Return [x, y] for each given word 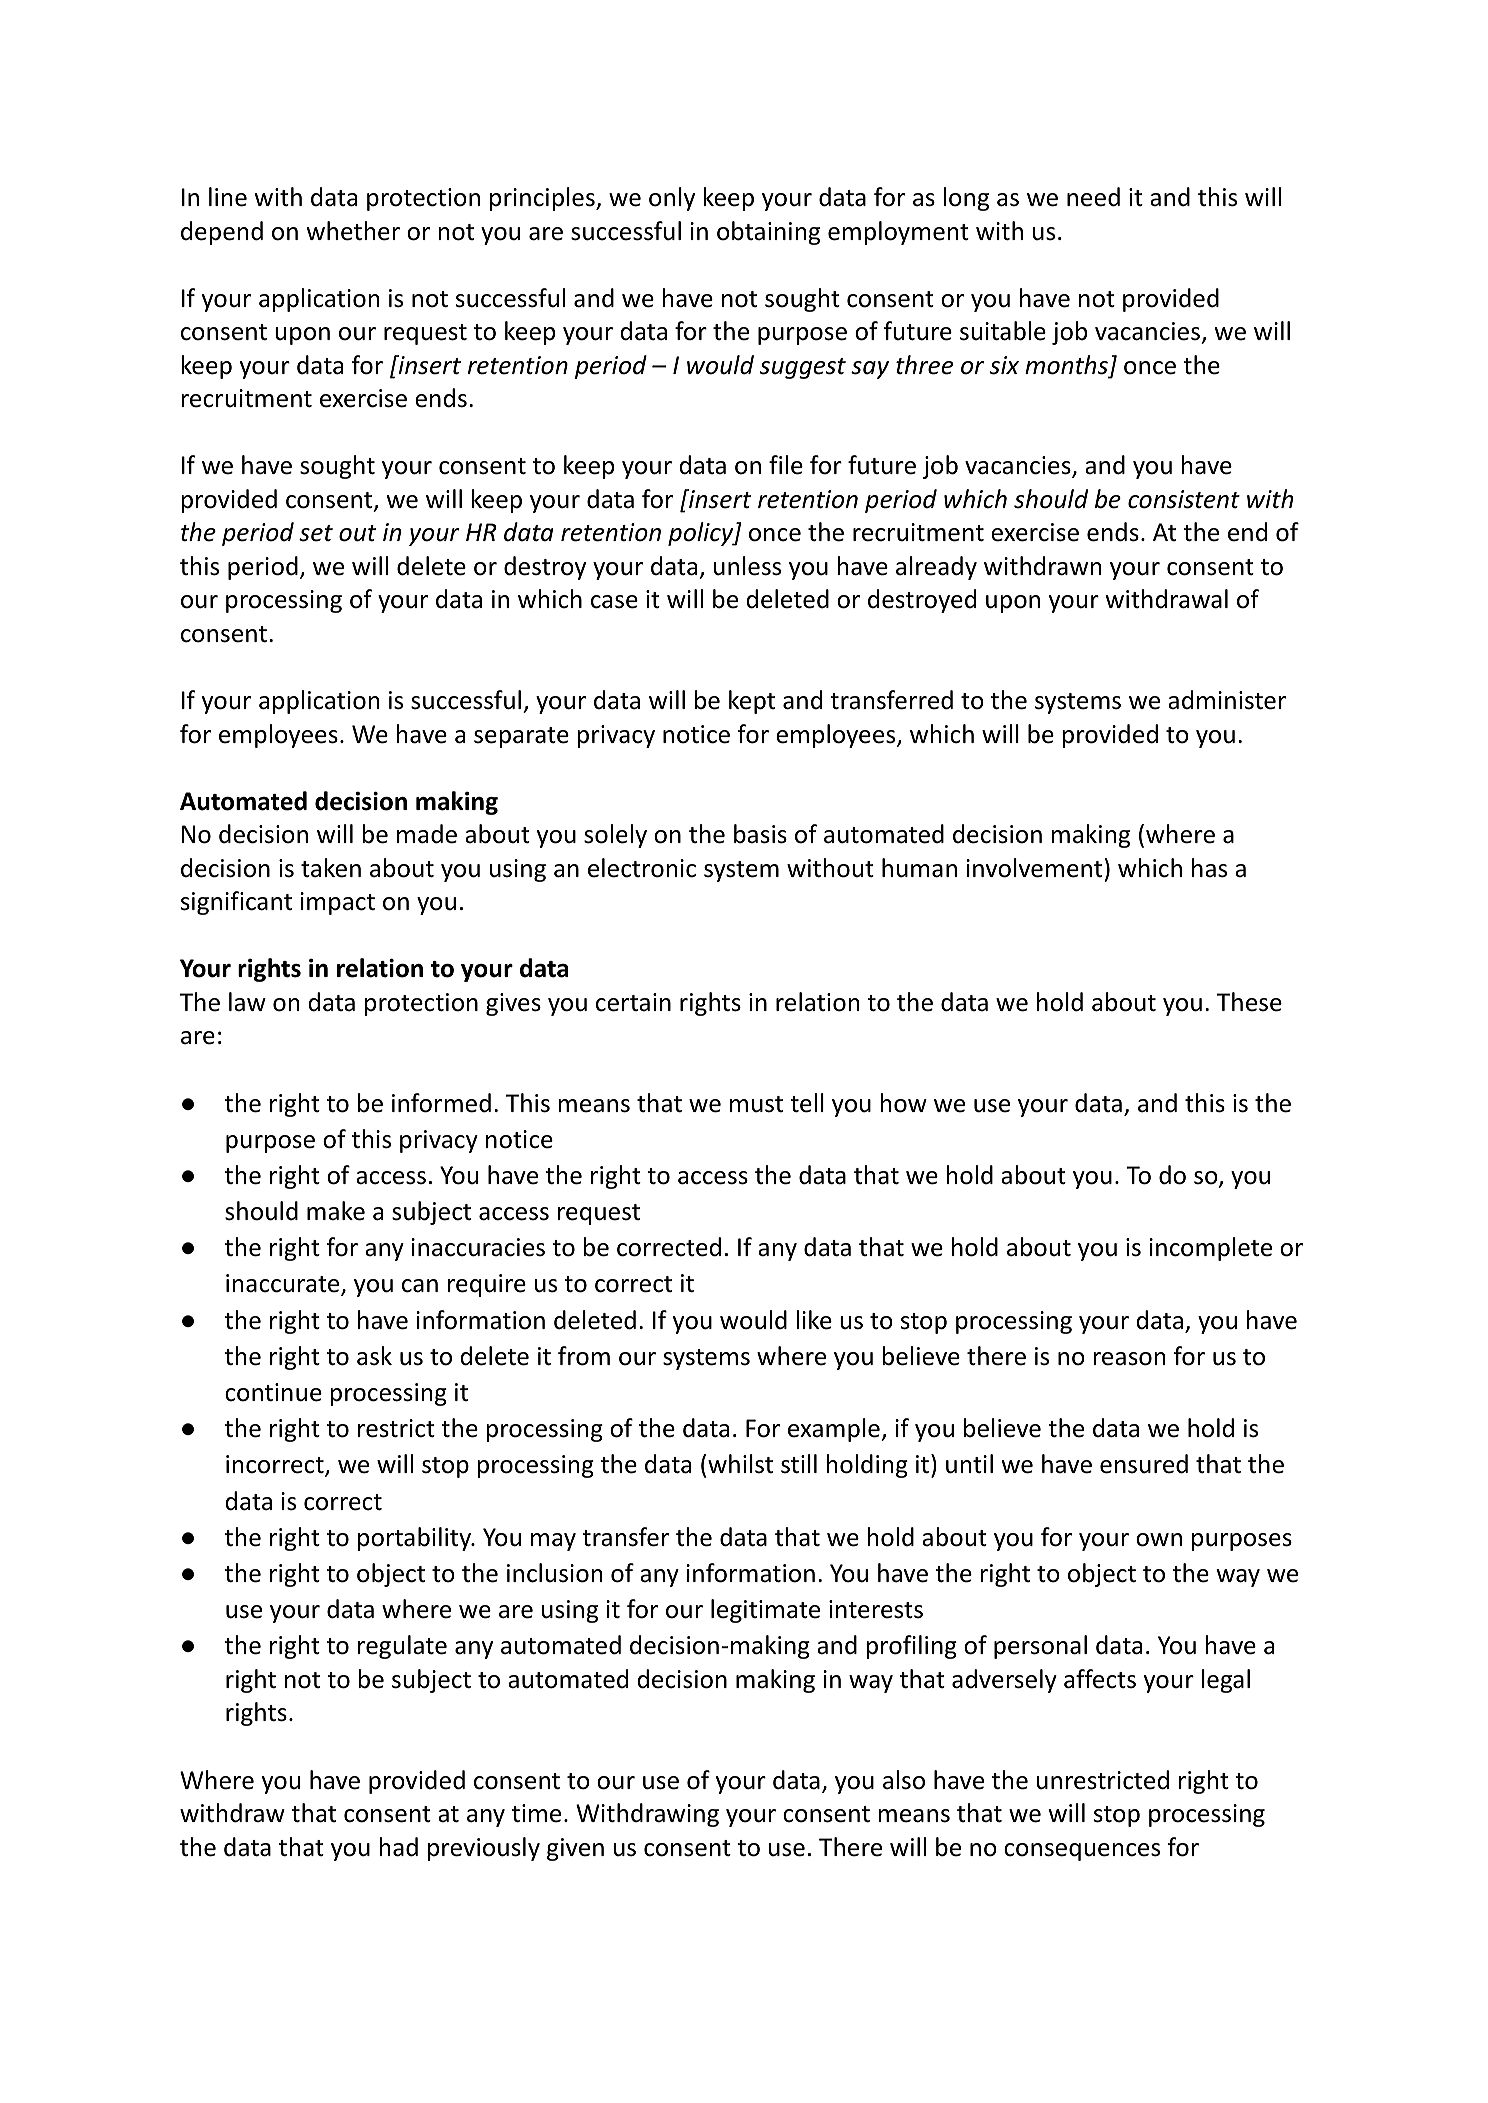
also [904, 1780]
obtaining [768, 233]
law [247, 1002]
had [398, 1847]
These [1249, 1002]
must [756, 1104]
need [1093, 197]
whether [353, 231]
